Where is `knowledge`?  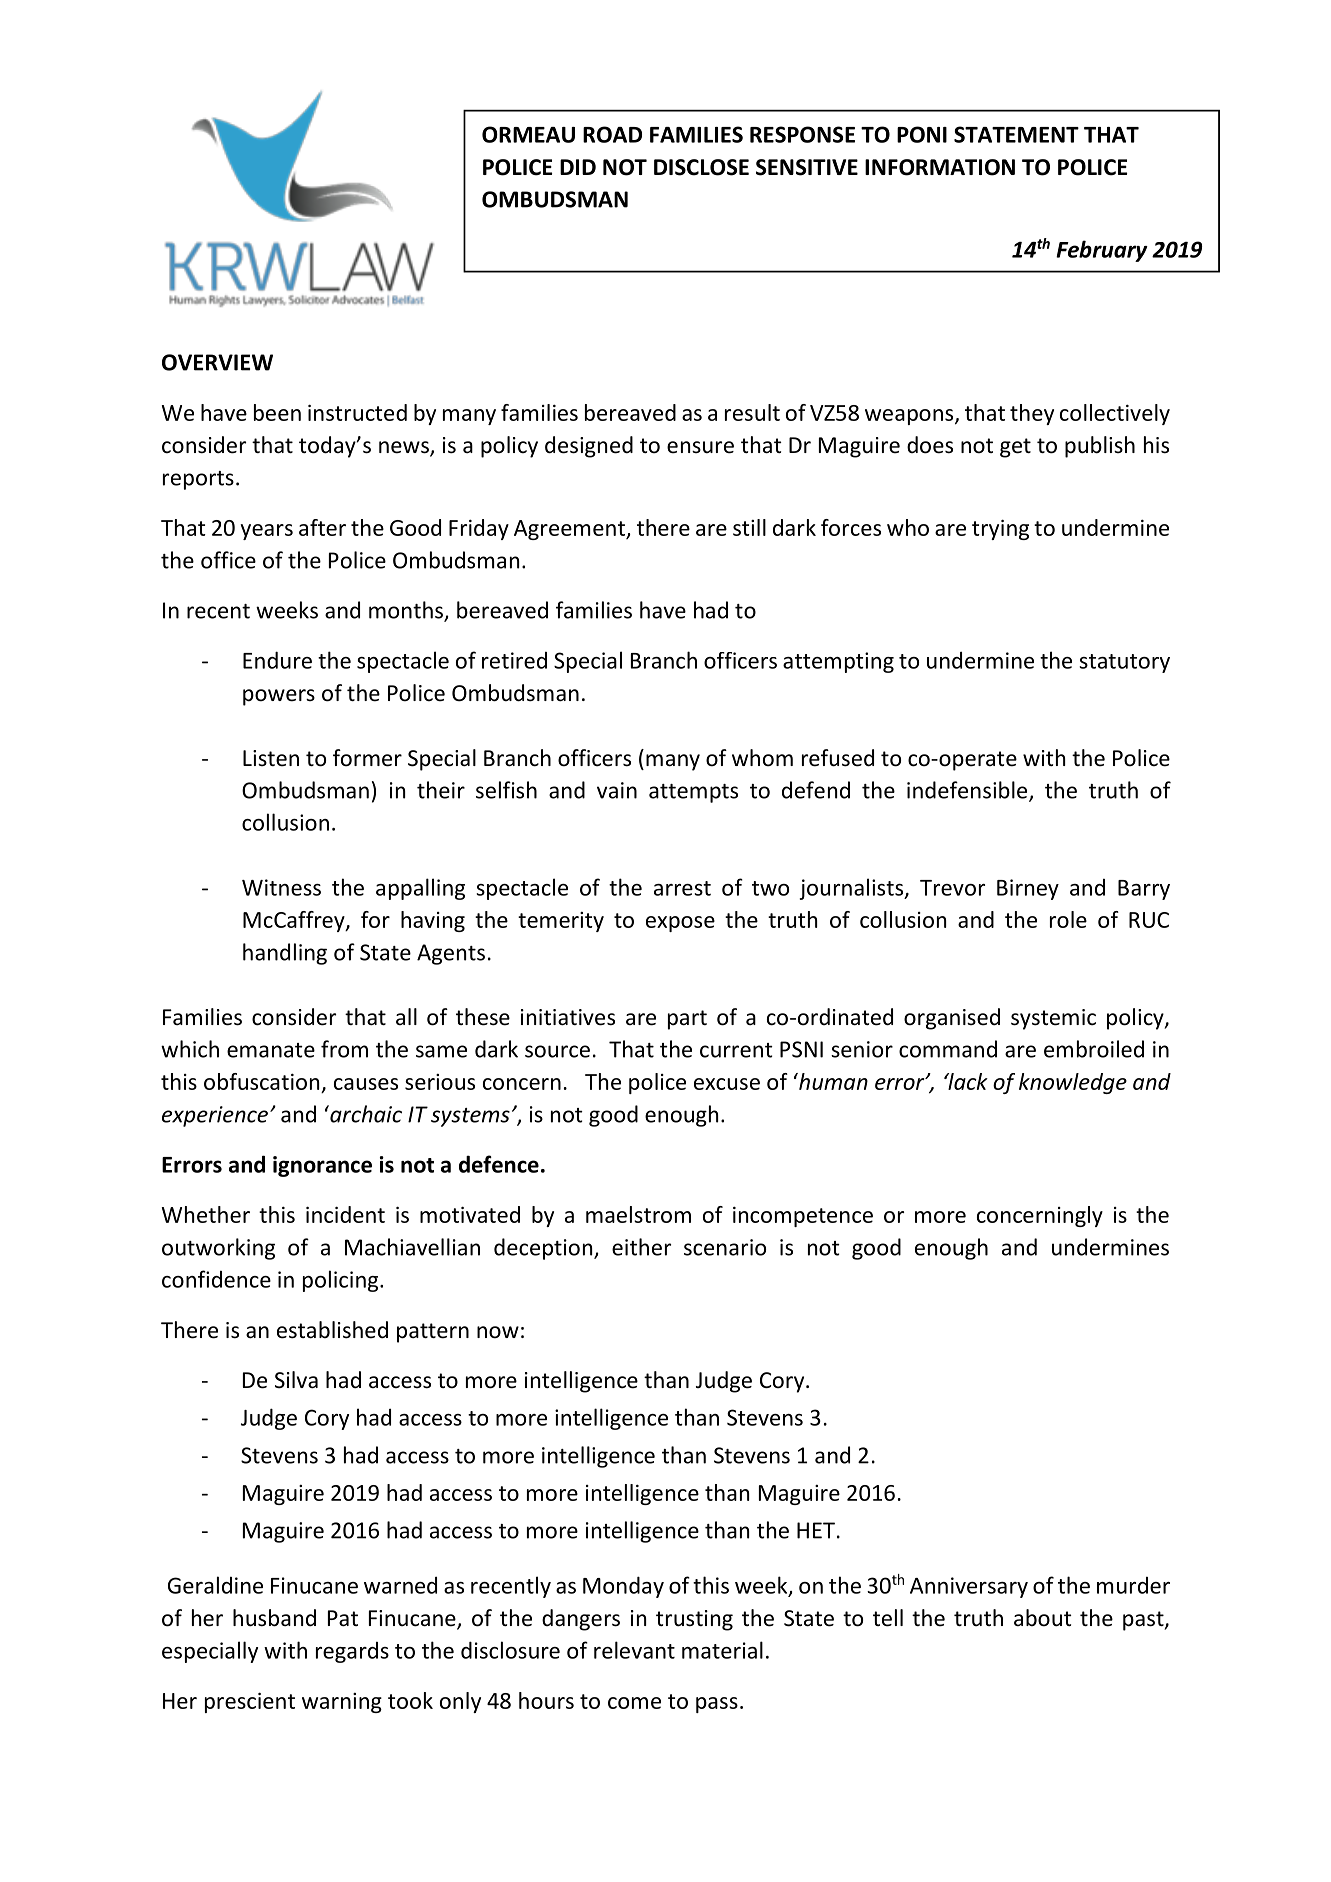 knowledge is located at coordinates (1073, 1083).
